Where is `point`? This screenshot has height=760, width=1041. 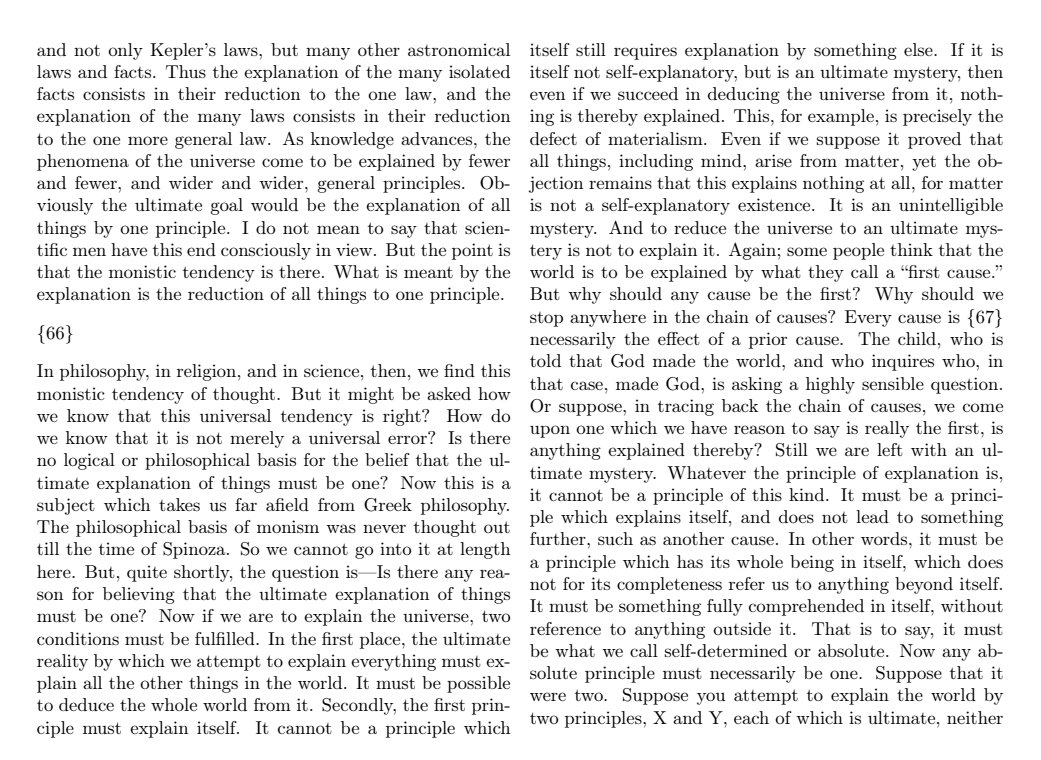
point is located at coordinates (472, 251).
